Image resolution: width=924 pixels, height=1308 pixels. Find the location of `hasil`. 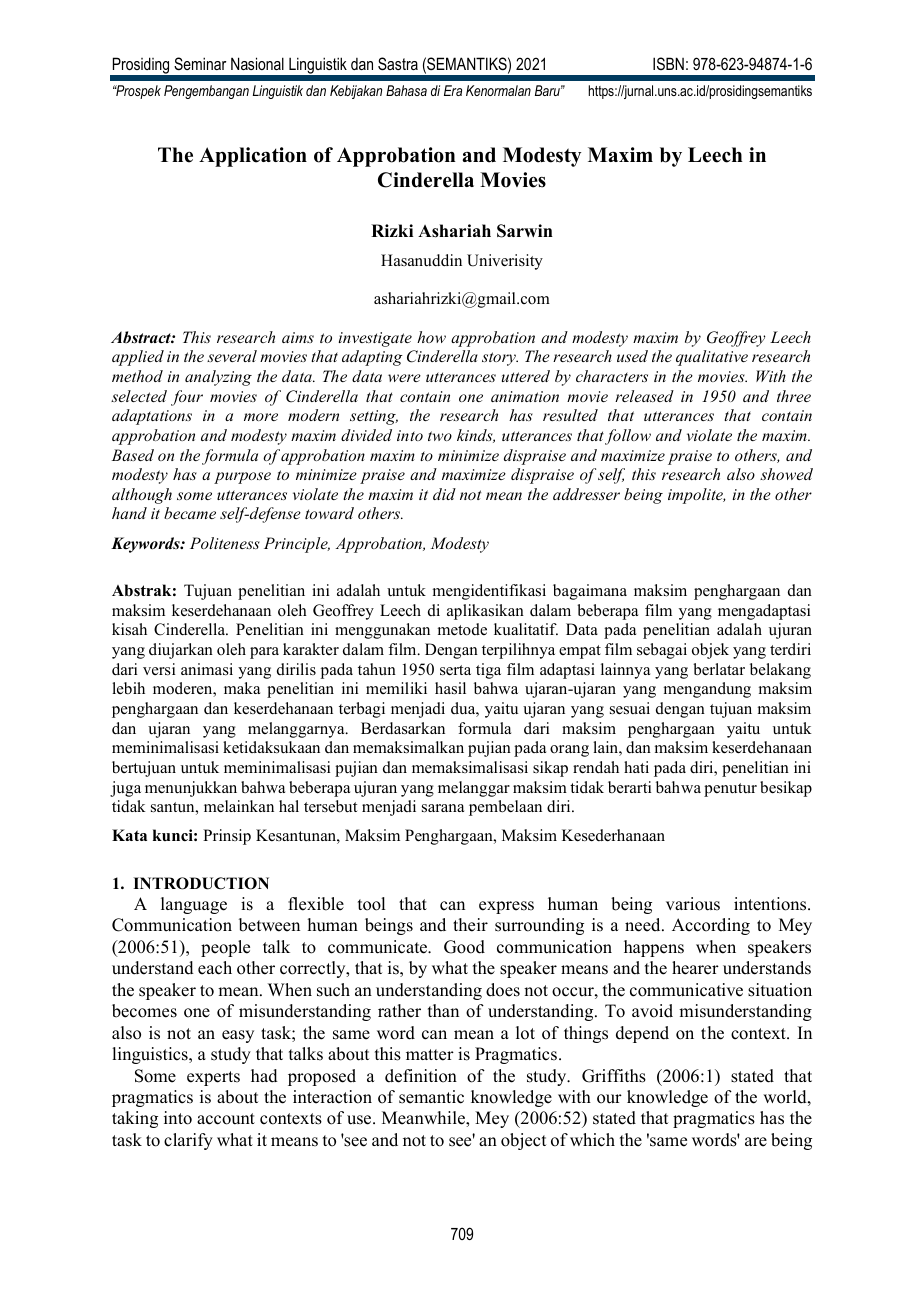

hasil is located at coordinates (450, 688).
